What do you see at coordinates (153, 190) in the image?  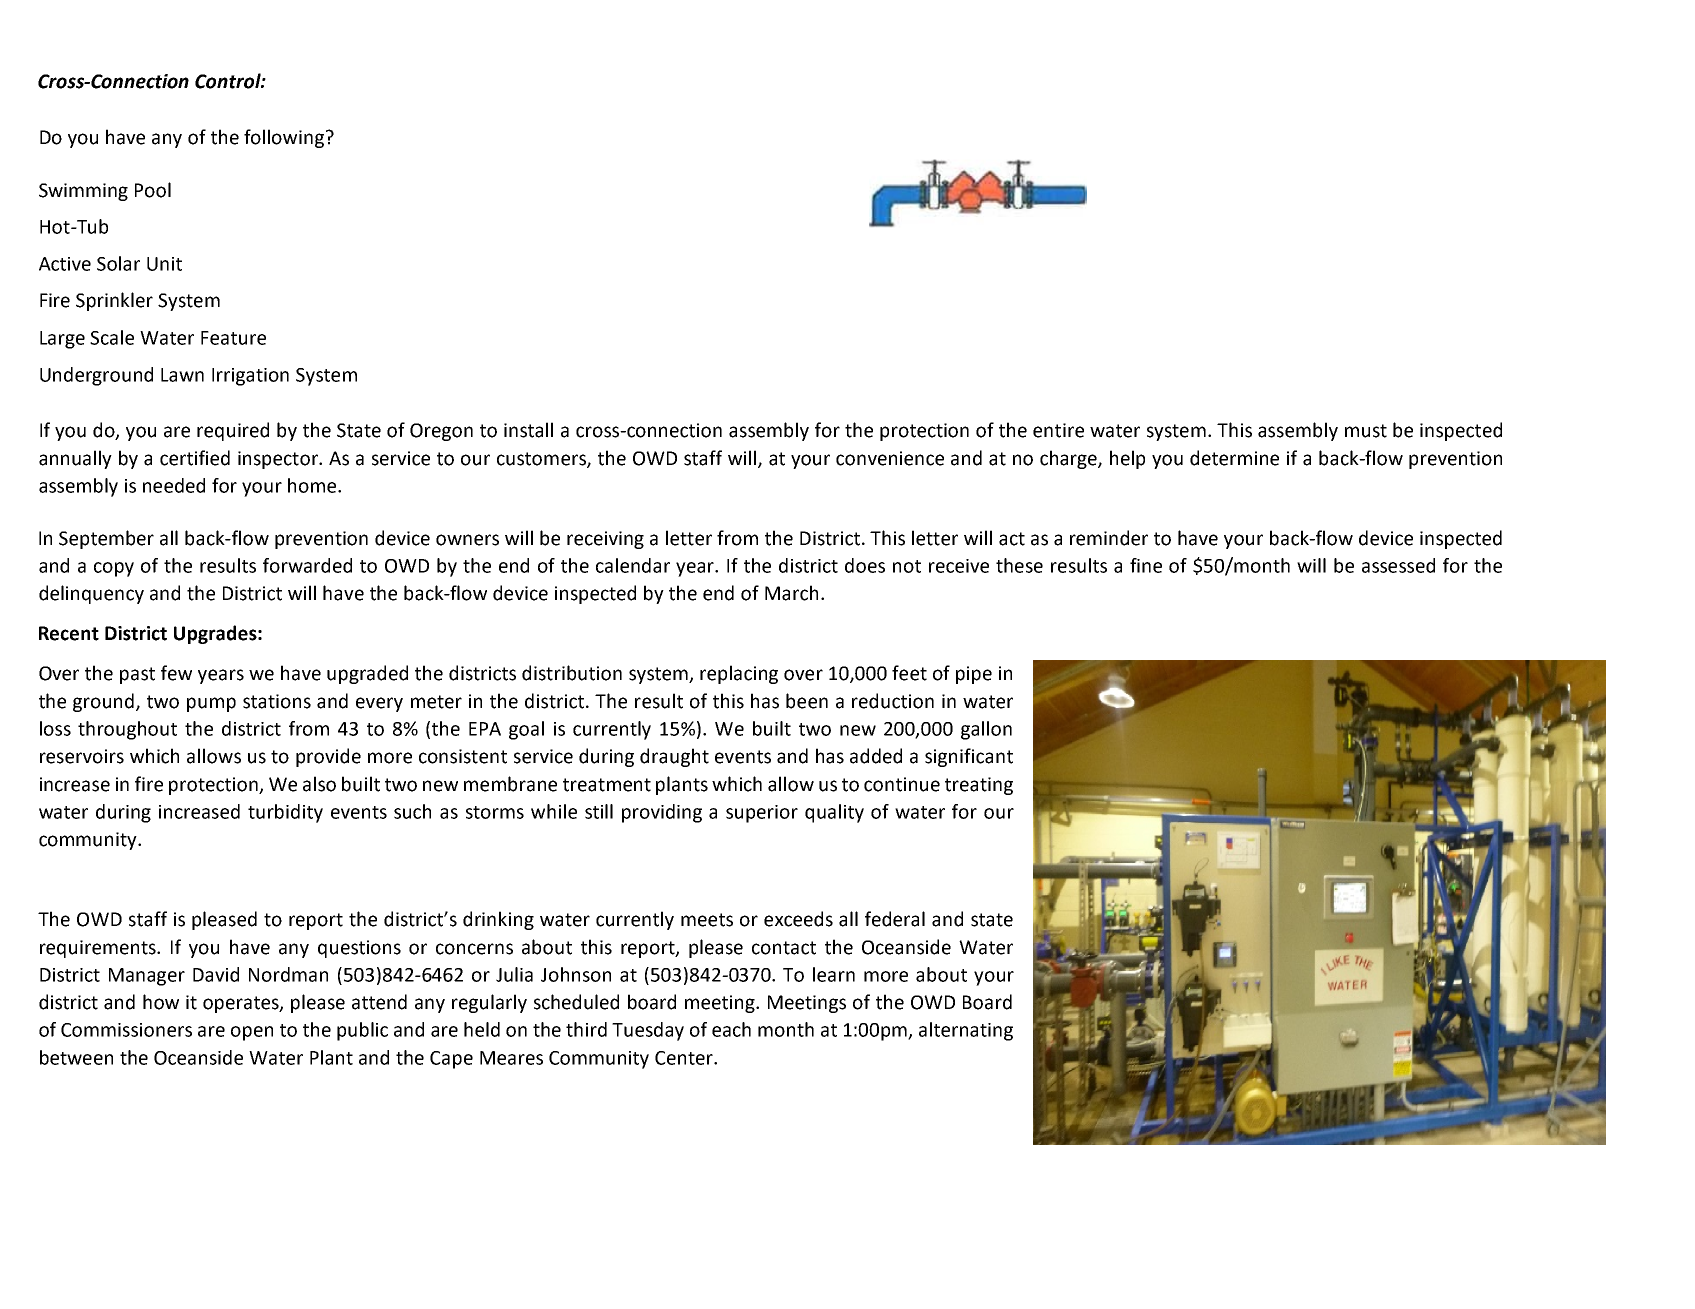 I see `Pool` at bounding box center [153, 190].
